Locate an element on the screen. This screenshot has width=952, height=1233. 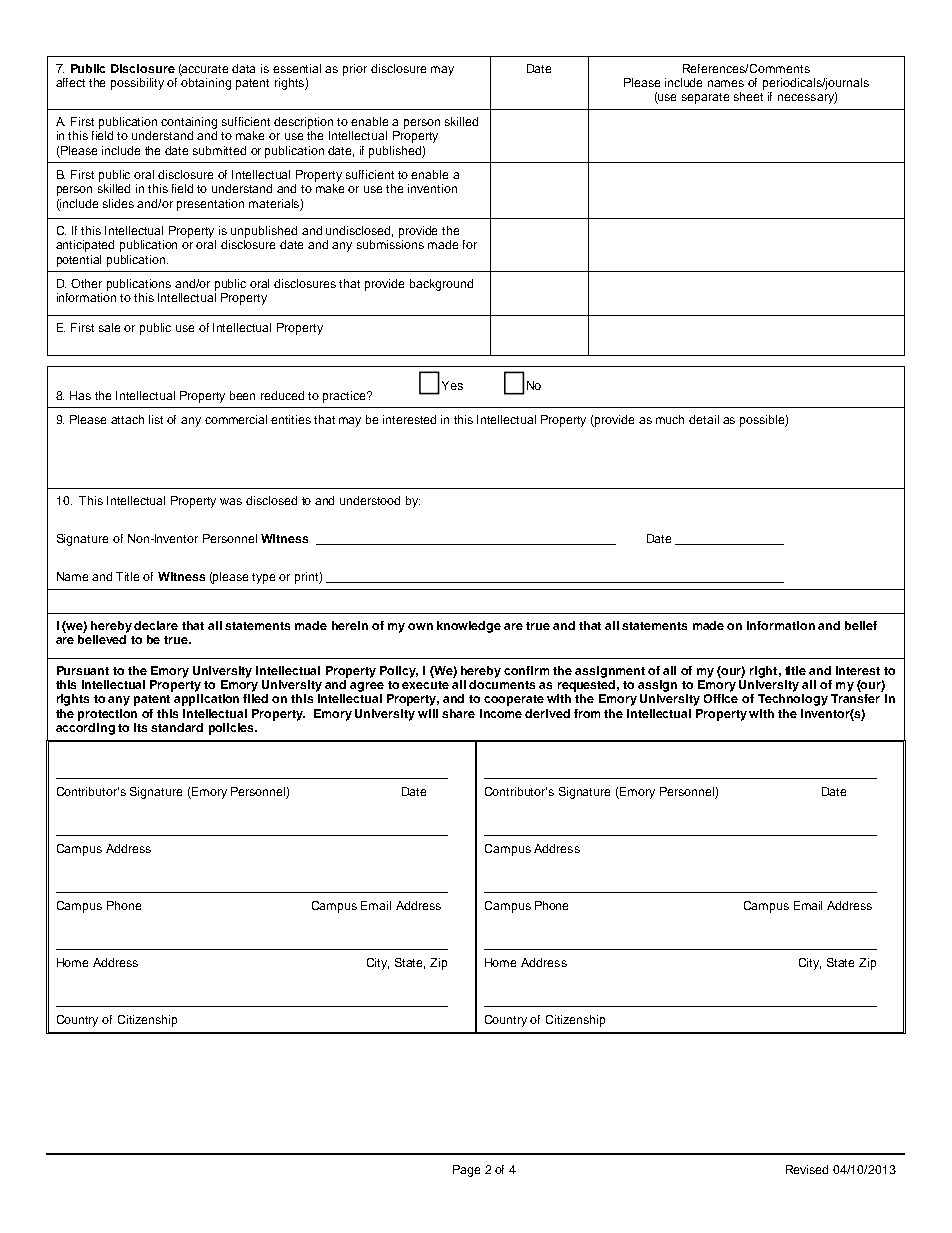
Technology is located at coordinates (793, 700).
